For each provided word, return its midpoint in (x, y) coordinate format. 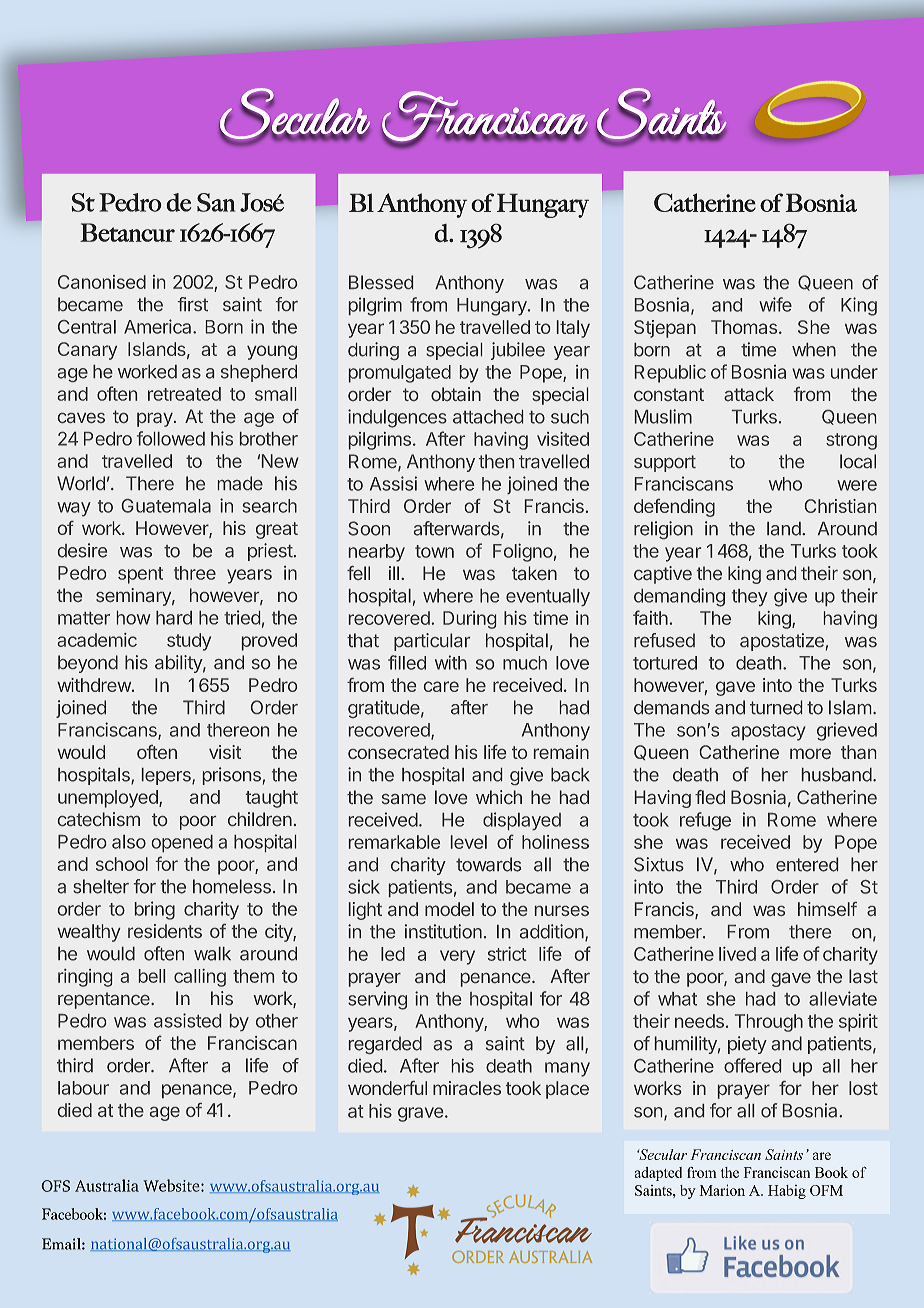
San (216, 202)
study (189, 642)
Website (172, 1185)
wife (775, 304)
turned (776, 707)
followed (171, 438)
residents (165, 931)
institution (443, 931)
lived (737, 954)
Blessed (381, 282)
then (496, 461)
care (441, 686)
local (858, 461)
